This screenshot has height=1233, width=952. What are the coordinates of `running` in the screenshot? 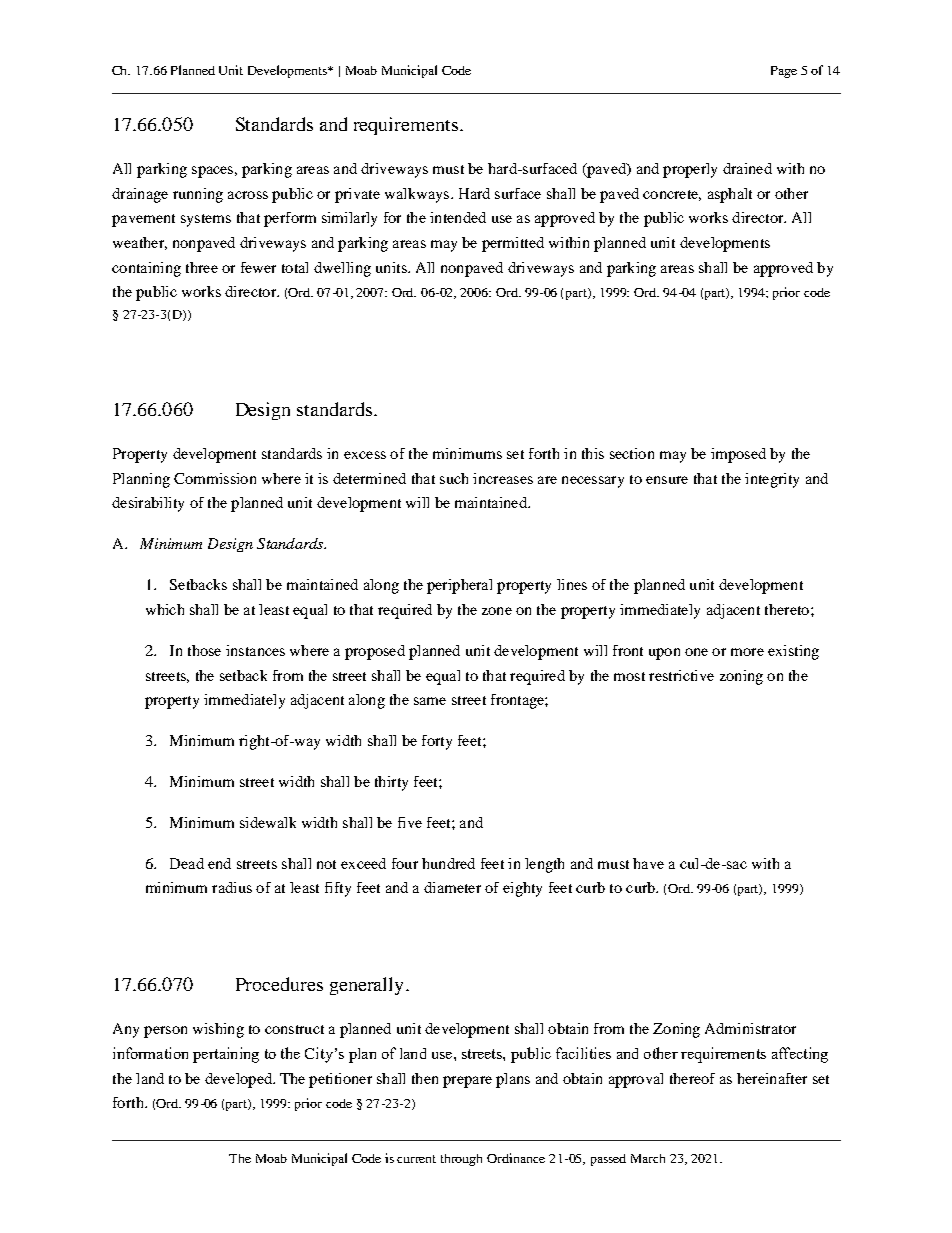 It's located at (198, 195).
